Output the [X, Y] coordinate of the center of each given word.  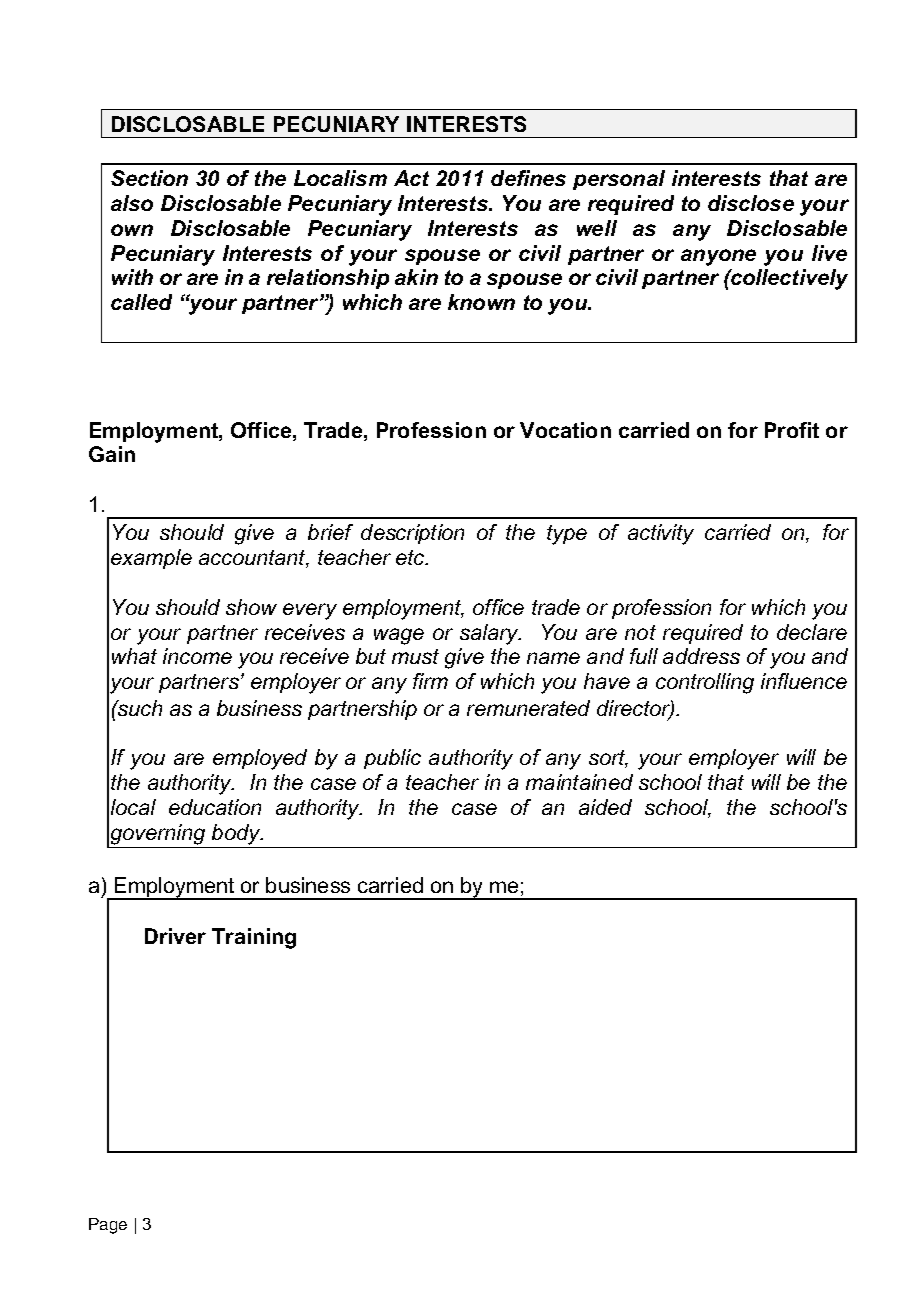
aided [605, 807]
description [412, 534]
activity [661, 534]
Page [108, 1226]
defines [528, 178]
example [151, 559]
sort [608, 759]
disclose [751, 203]
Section [149, 178]
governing [158, 834]
